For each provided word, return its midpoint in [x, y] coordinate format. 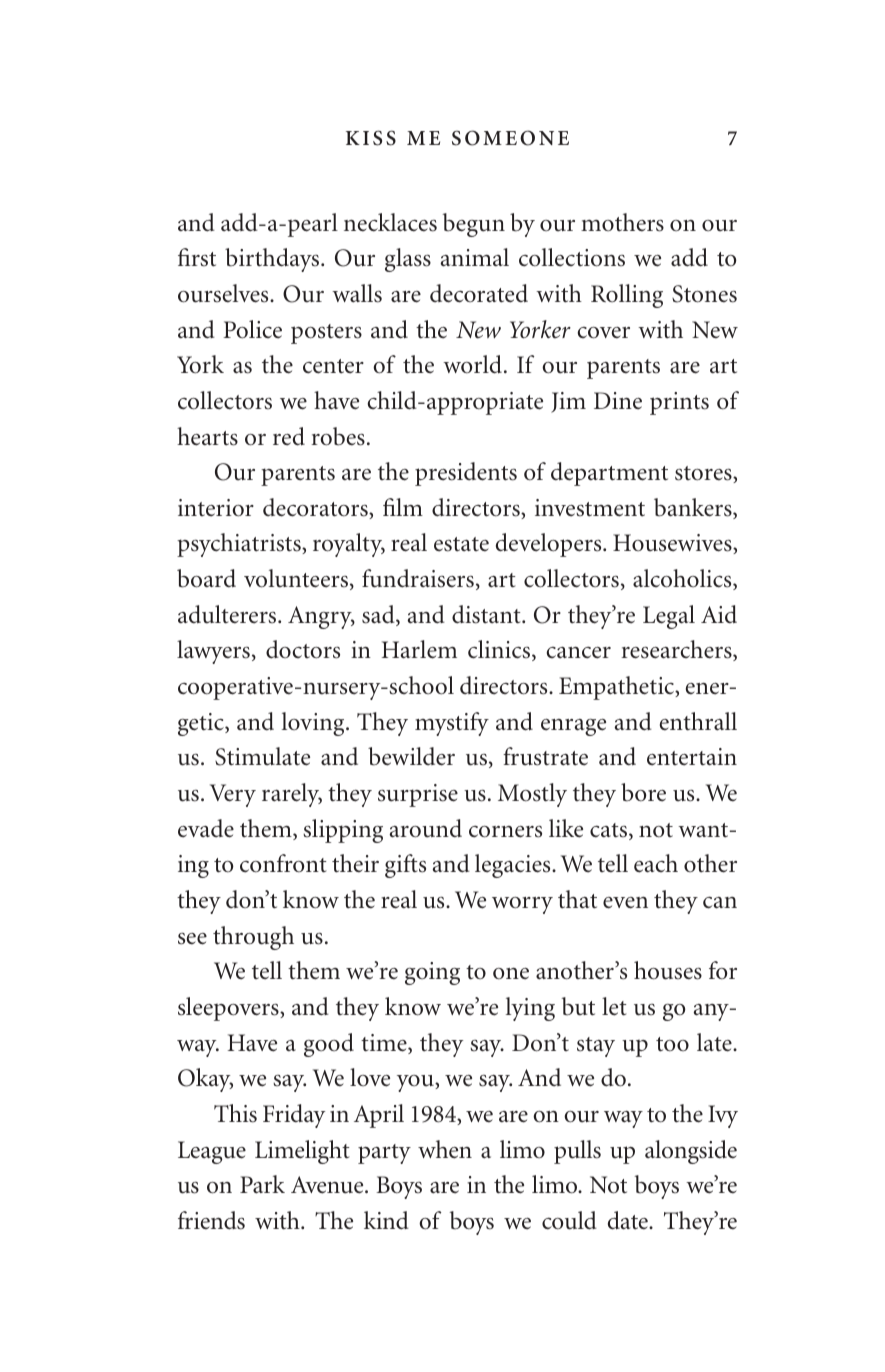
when [445, 1149]
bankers [694, 508]
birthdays [273, 260]
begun [474, 225]
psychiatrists [240, 545]
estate [461, 544]
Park [262, 1184]
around [425, 828]
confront [283, 863]
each [656, 863]
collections [572, 257]
